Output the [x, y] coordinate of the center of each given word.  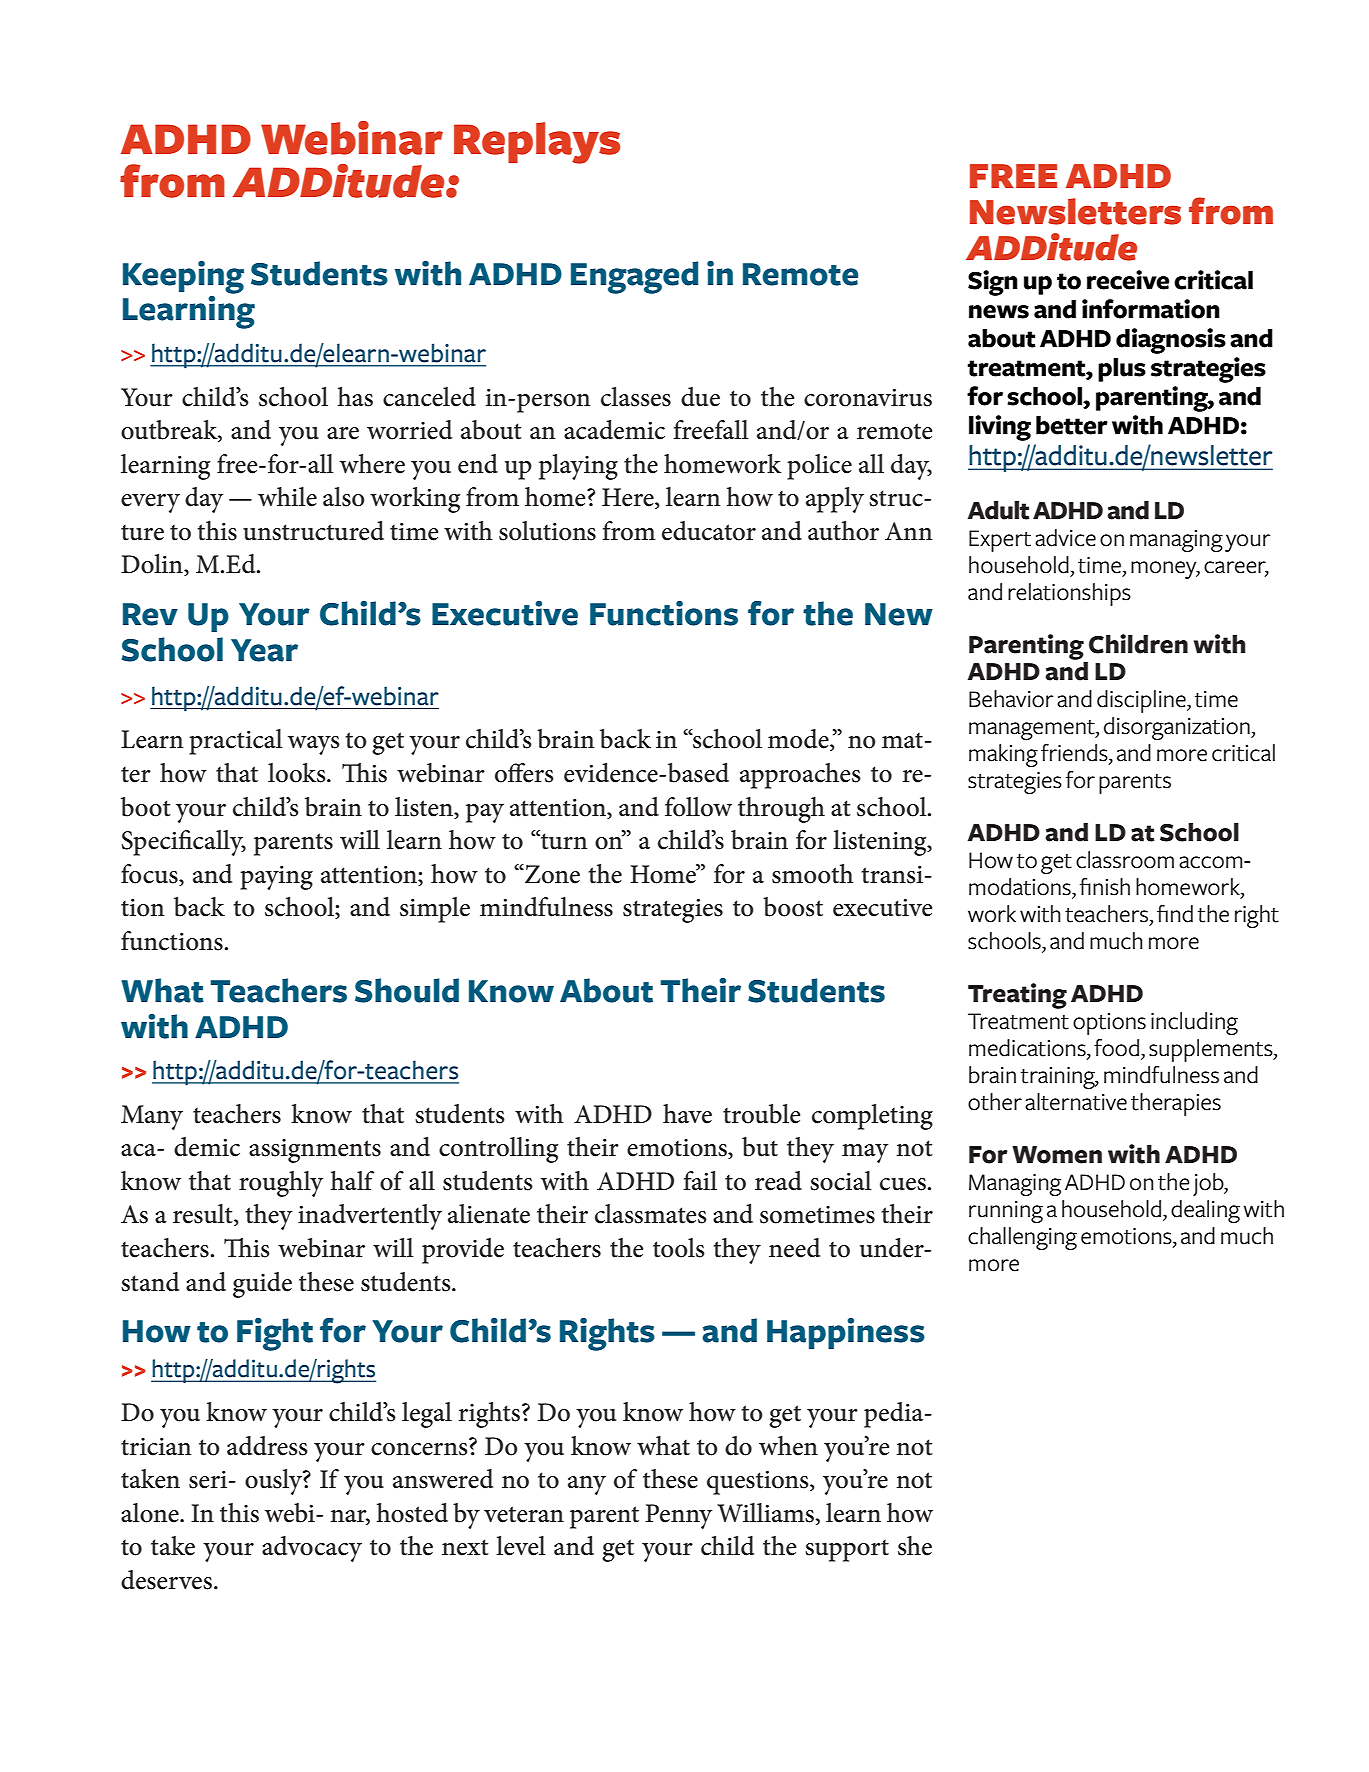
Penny [678, 1516]
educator [709, 531]
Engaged [634, 277]
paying [276, 878]
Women [1057, 1155]
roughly [281, 1184]
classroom [1125, 860]
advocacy [312, 1549]
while [287, 497]
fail [700, 1181]
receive [1128, 280]
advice [1065, 538]
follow [698, 807]
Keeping [183, 277]
